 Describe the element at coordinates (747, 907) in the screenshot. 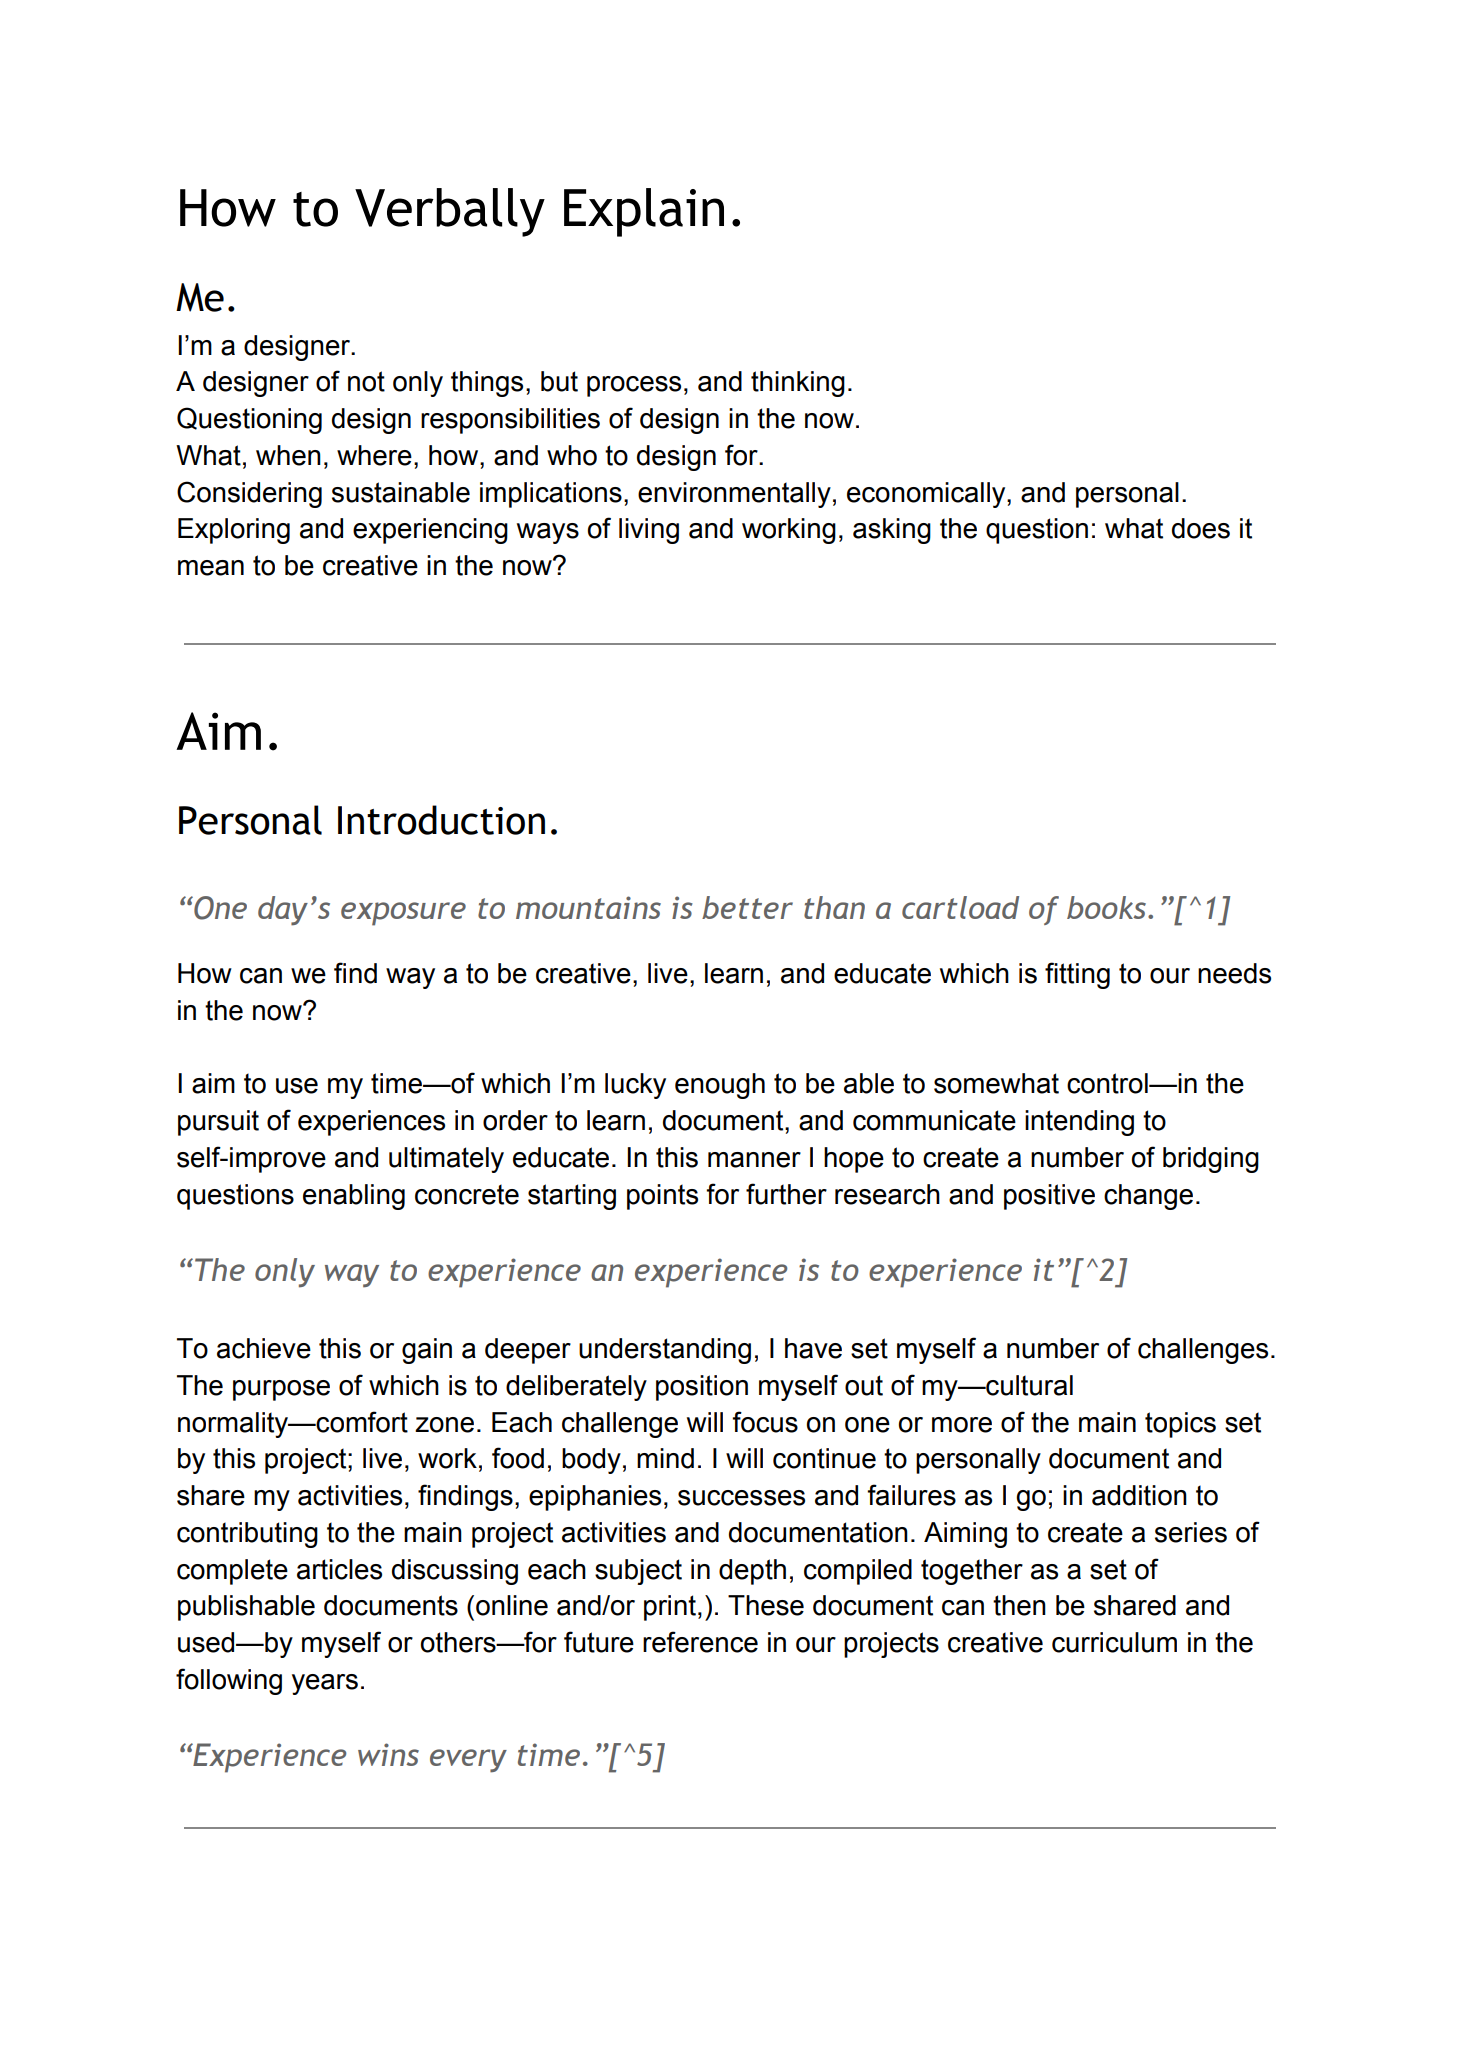

I see `better` at that location.
